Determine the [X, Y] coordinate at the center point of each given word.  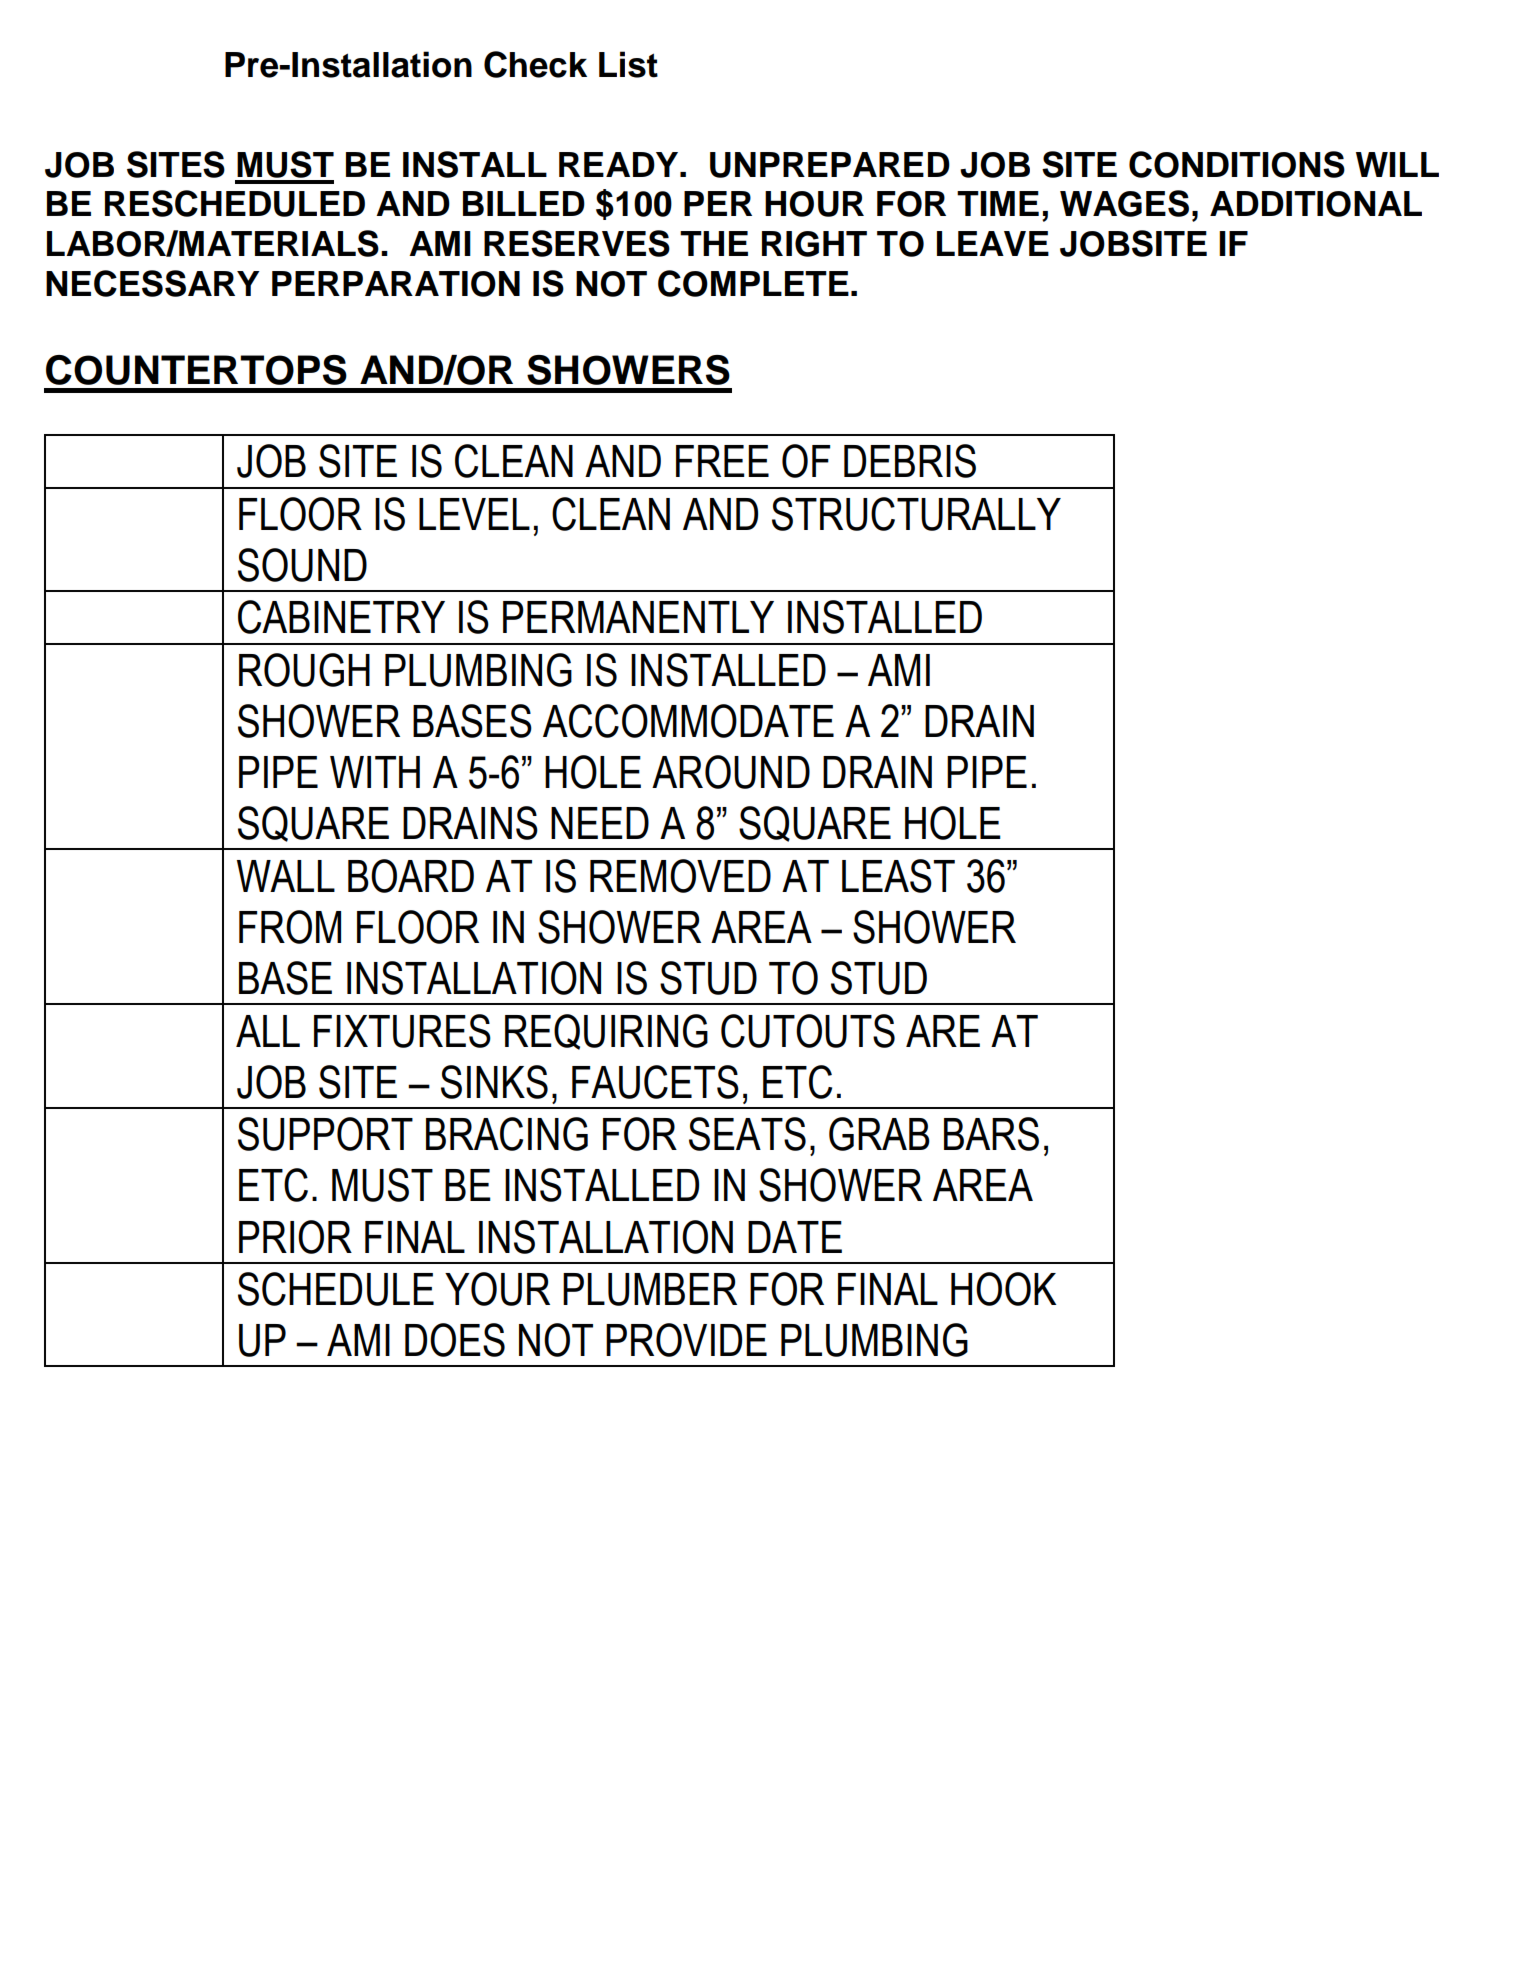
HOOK [1003, 1289]
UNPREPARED [830, 165]
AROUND [731, 772]
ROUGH [304, 670]
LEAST [898, 876]
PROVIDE [686, 1340]
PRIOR [295, 1237]
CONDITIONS [1237, 164]
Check [535, 64]
